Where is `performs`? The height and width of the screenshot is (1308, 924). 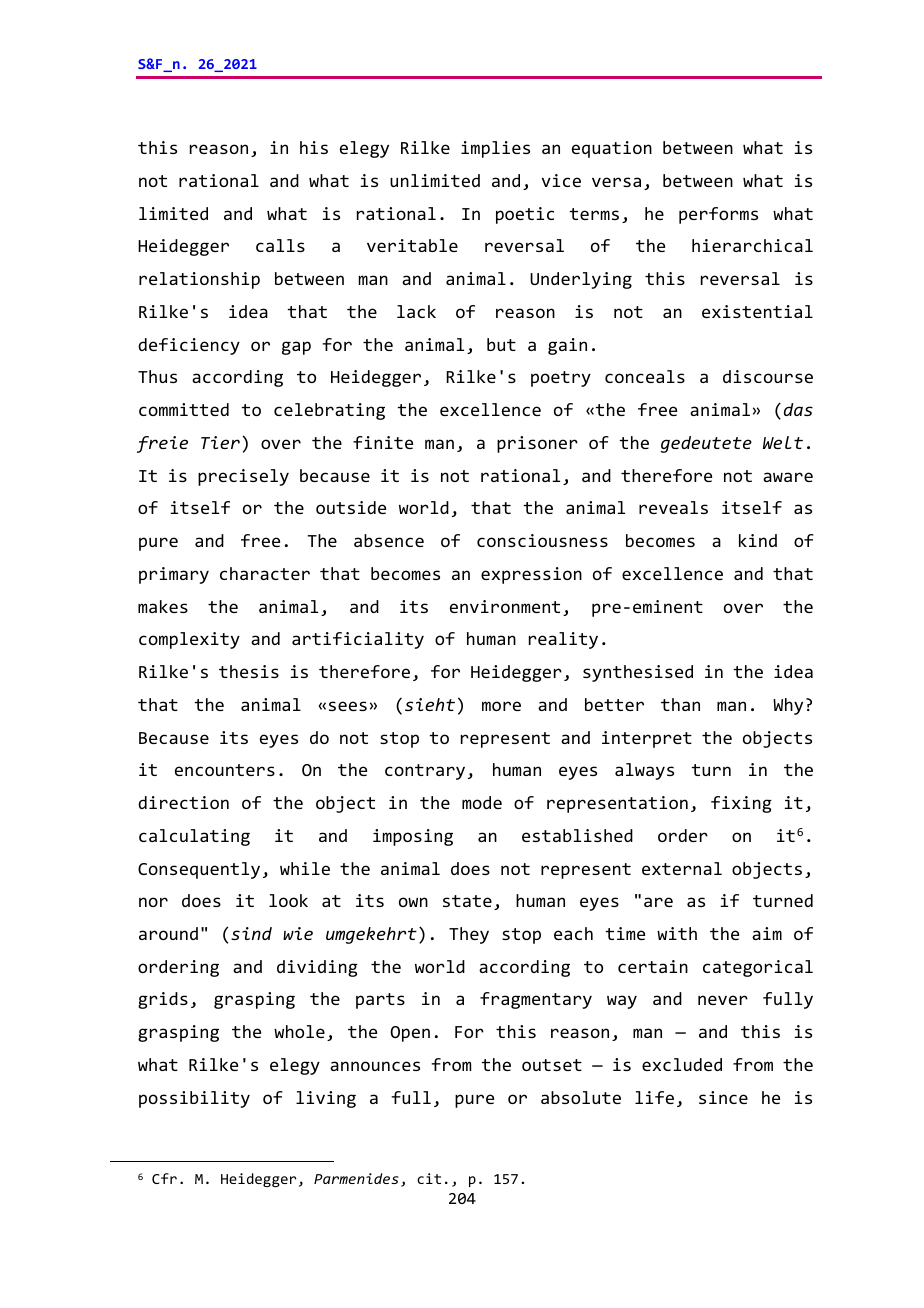 performs is located at coordinates (718, 215).
